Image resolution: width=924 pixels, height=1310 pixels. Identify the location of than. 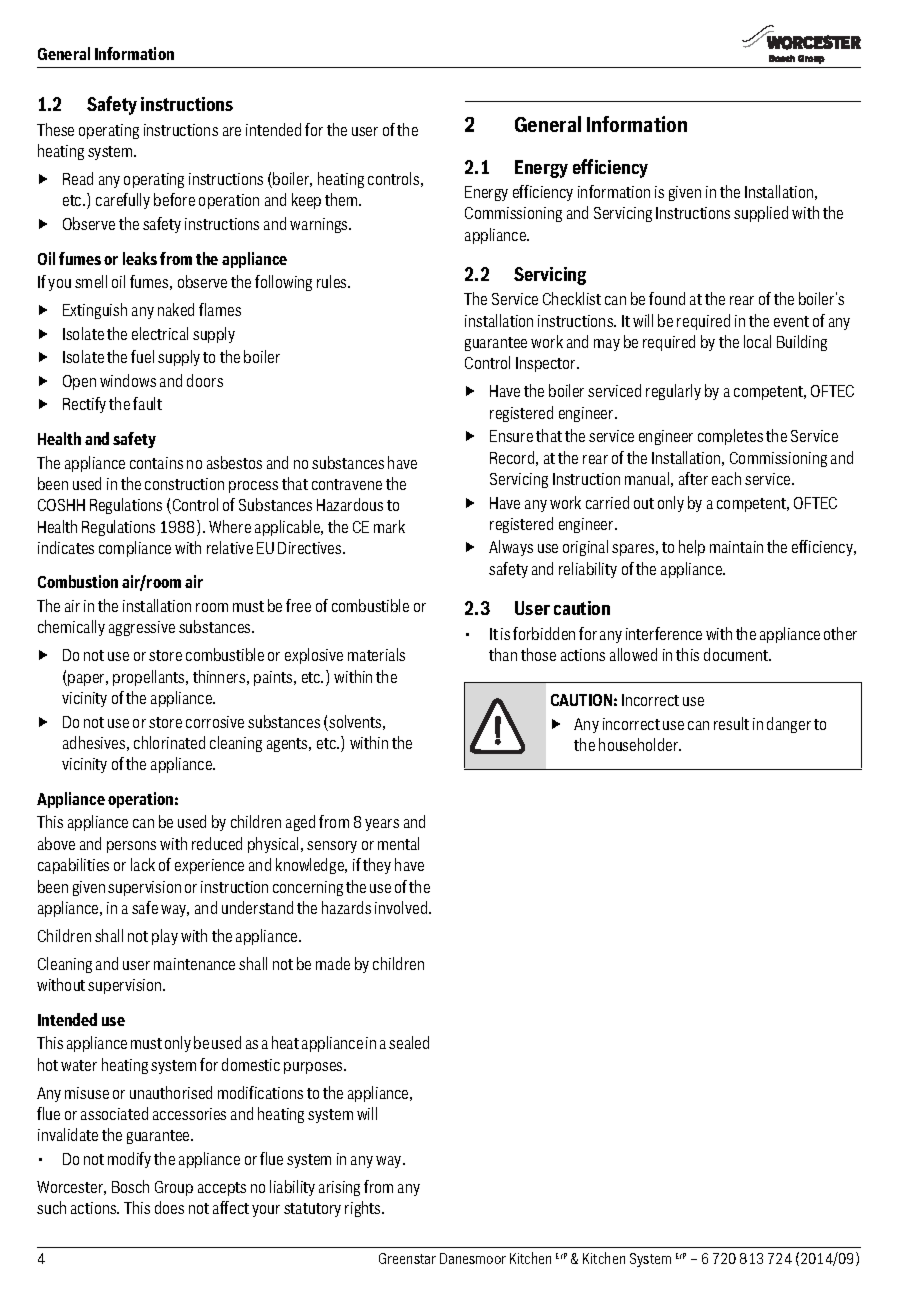
(503, 654).
